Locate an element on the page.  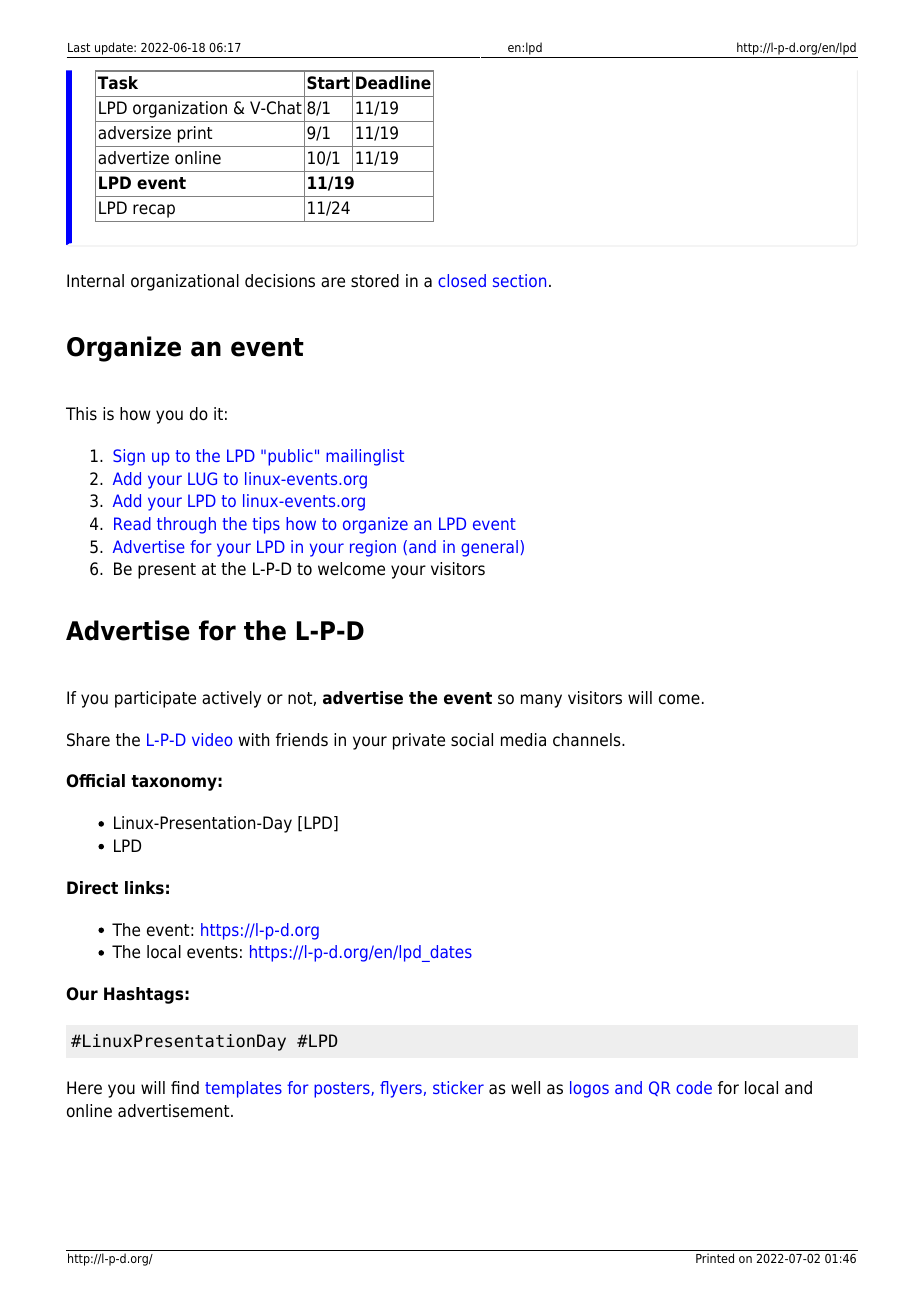
Task is located at coordinates (118, 83).
